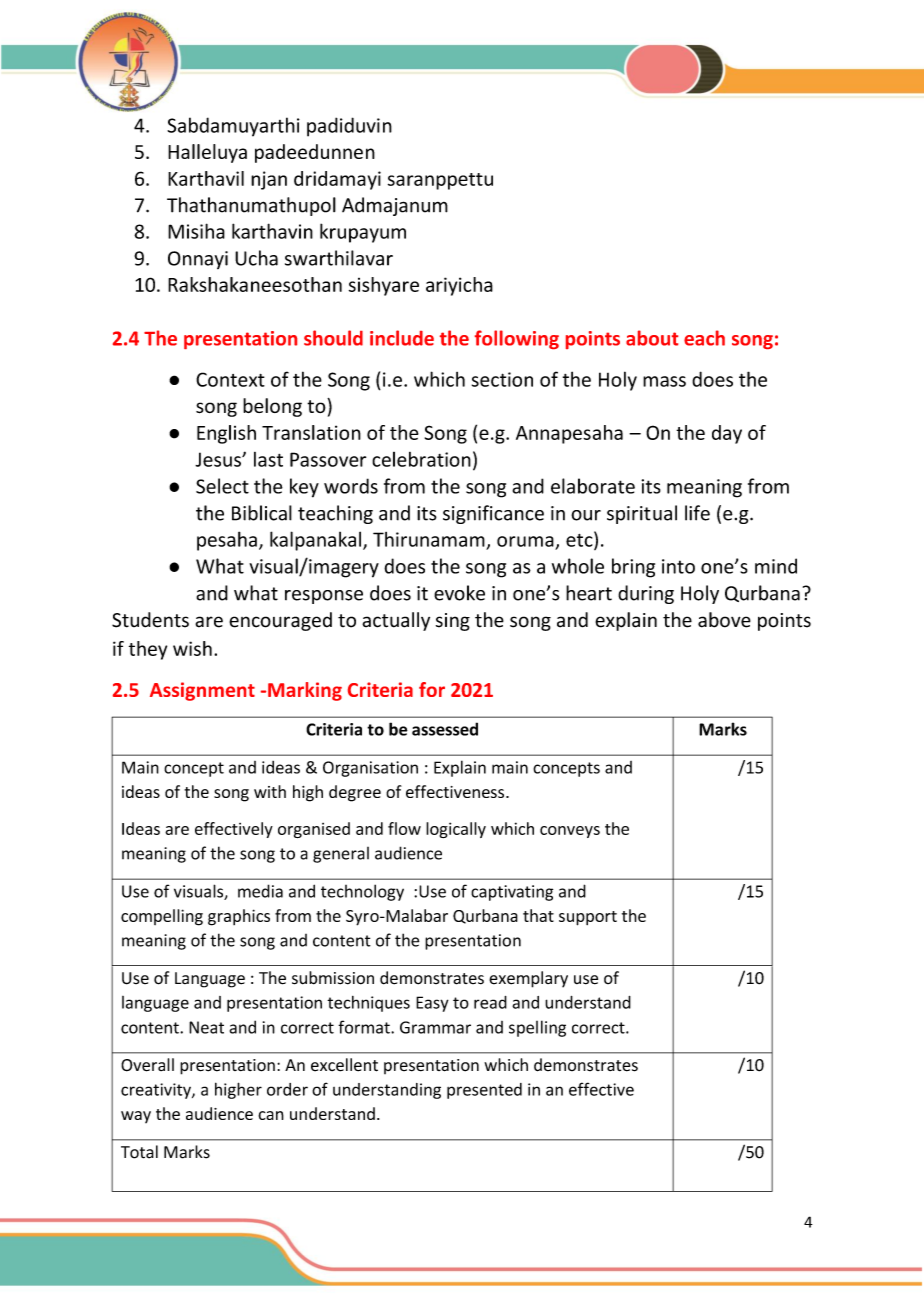 This screenshot has width=924, height=1308. Describe the element at coordinates (570, 832) in the screenshot. I see `conveys` at that location.
